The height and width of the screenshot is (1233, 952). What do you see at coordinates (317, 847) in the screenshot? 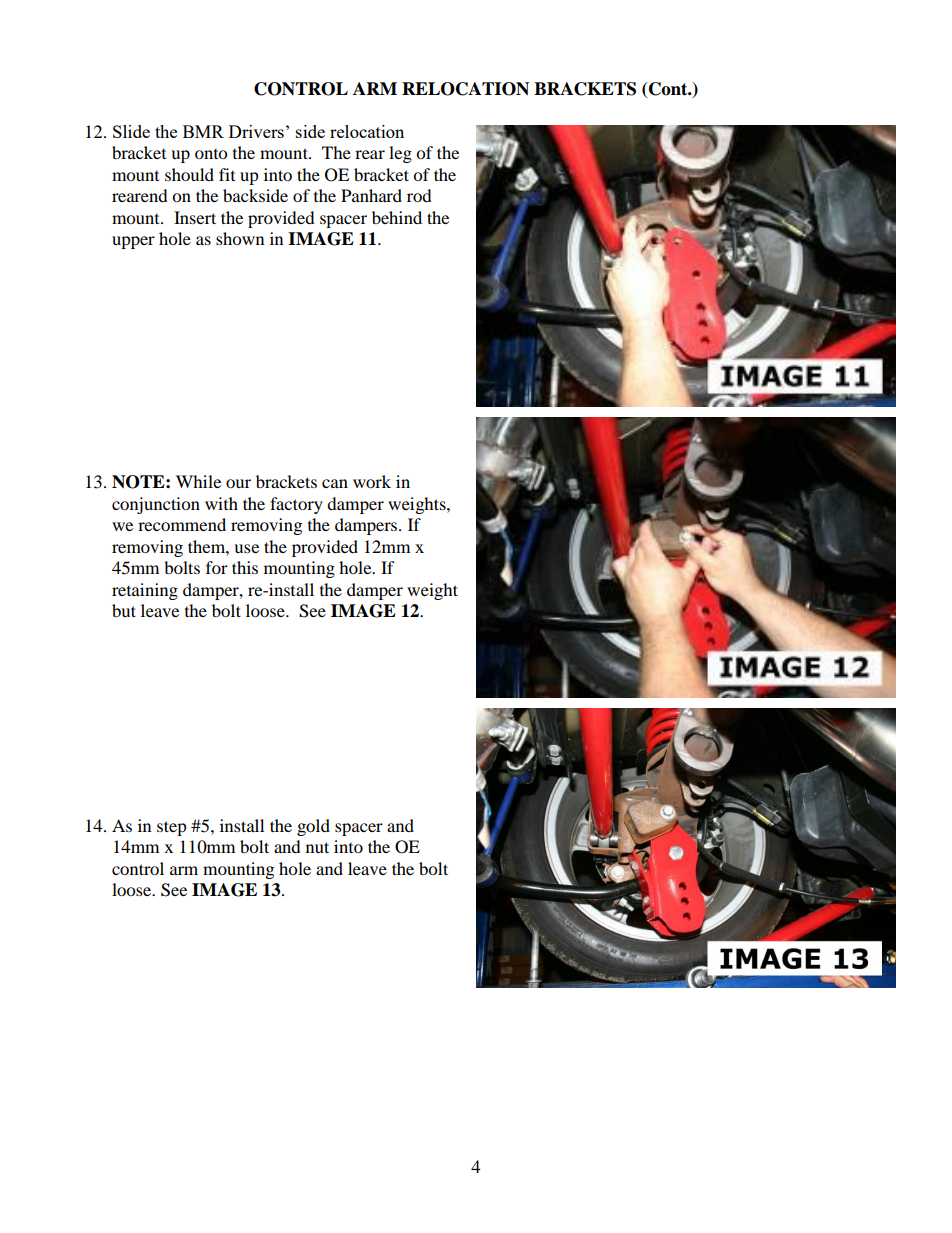
I see `nut` at bounding box center [317, 847].
